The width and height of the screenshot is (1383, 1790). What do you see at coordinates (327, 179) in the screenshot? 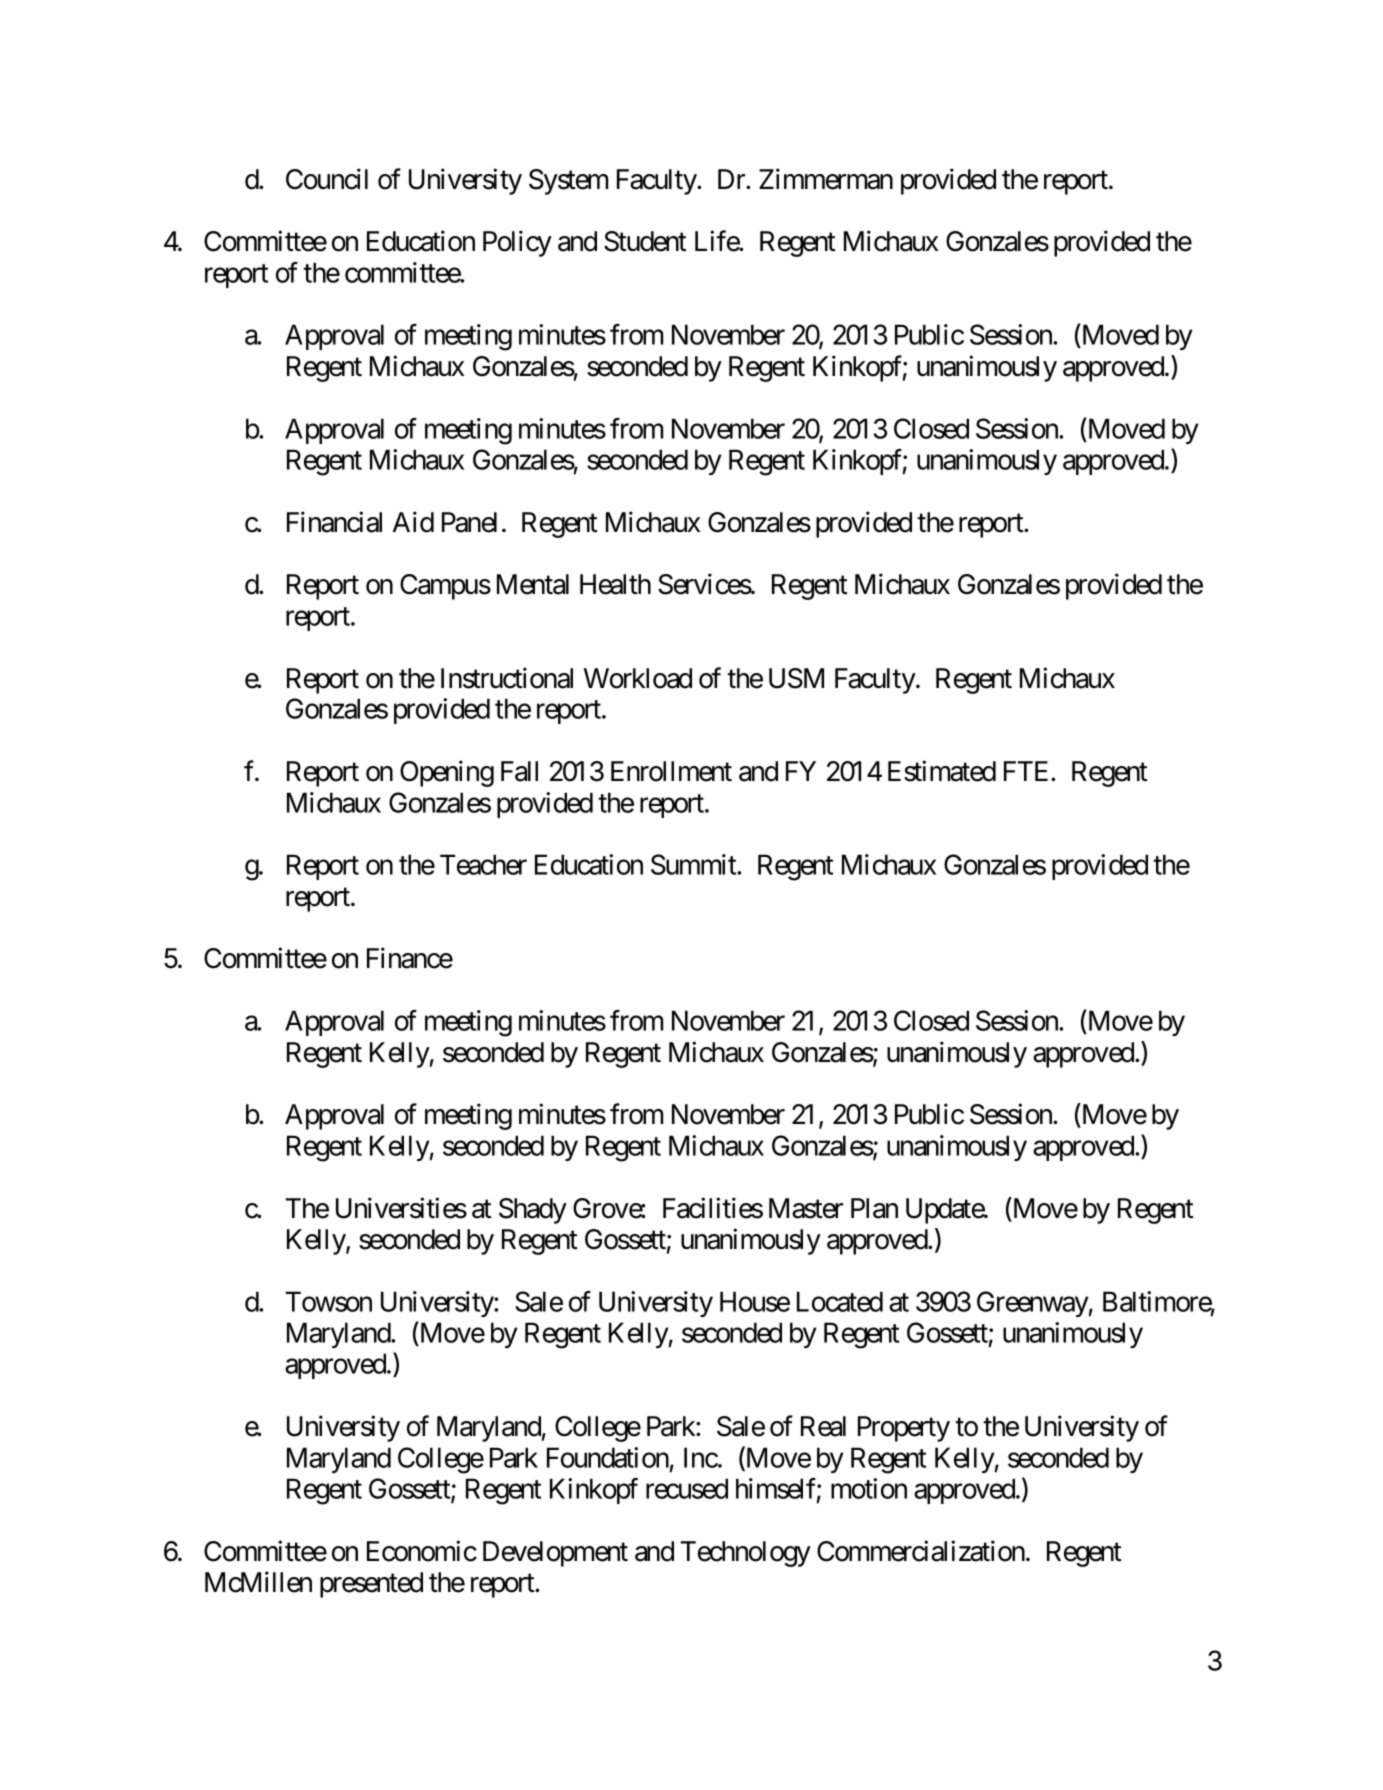
I see `Council` at bounding box center [327, 179].
